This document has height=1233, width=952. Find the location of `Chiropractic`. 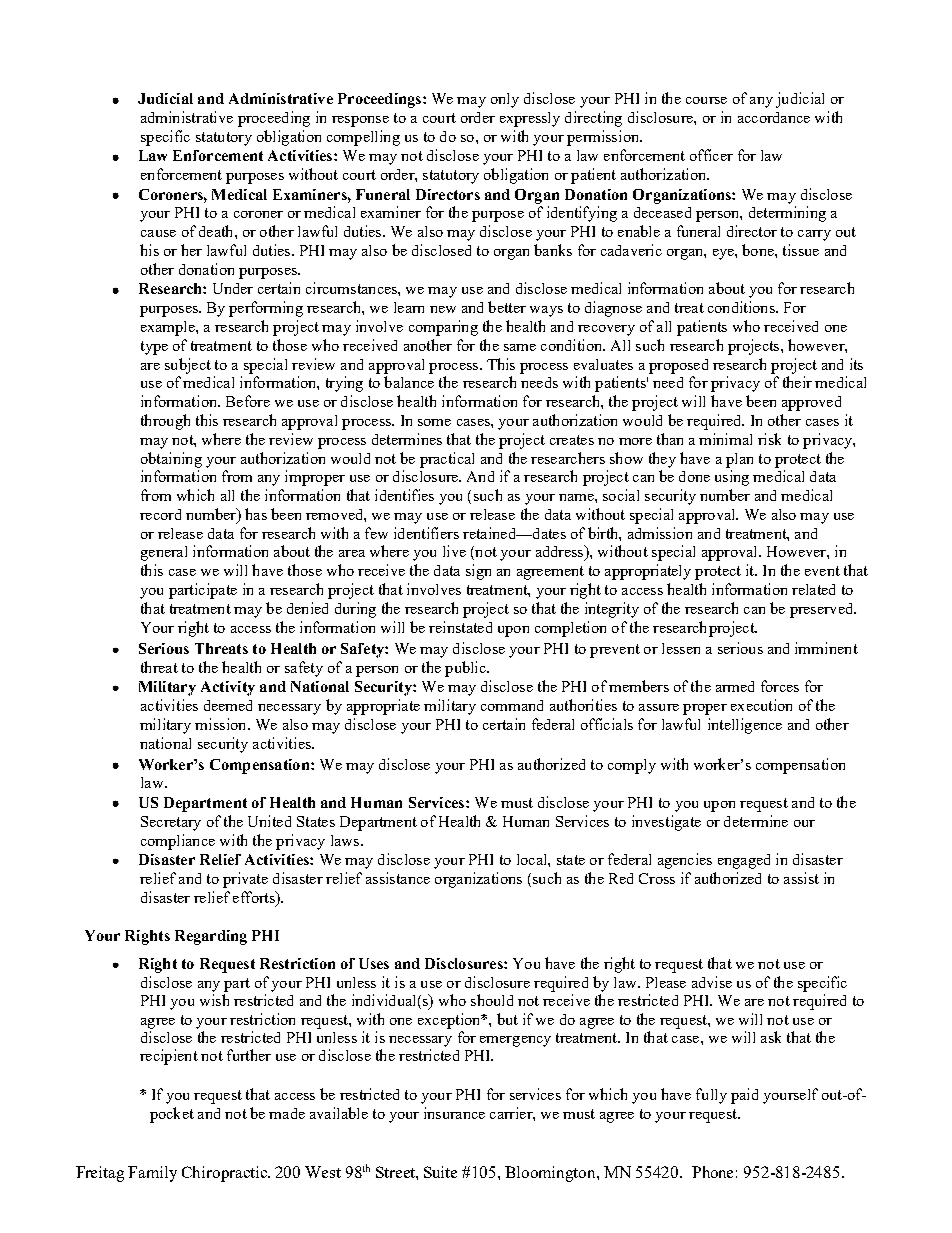

Chiropractic is located at coordinates (225, 1174).
